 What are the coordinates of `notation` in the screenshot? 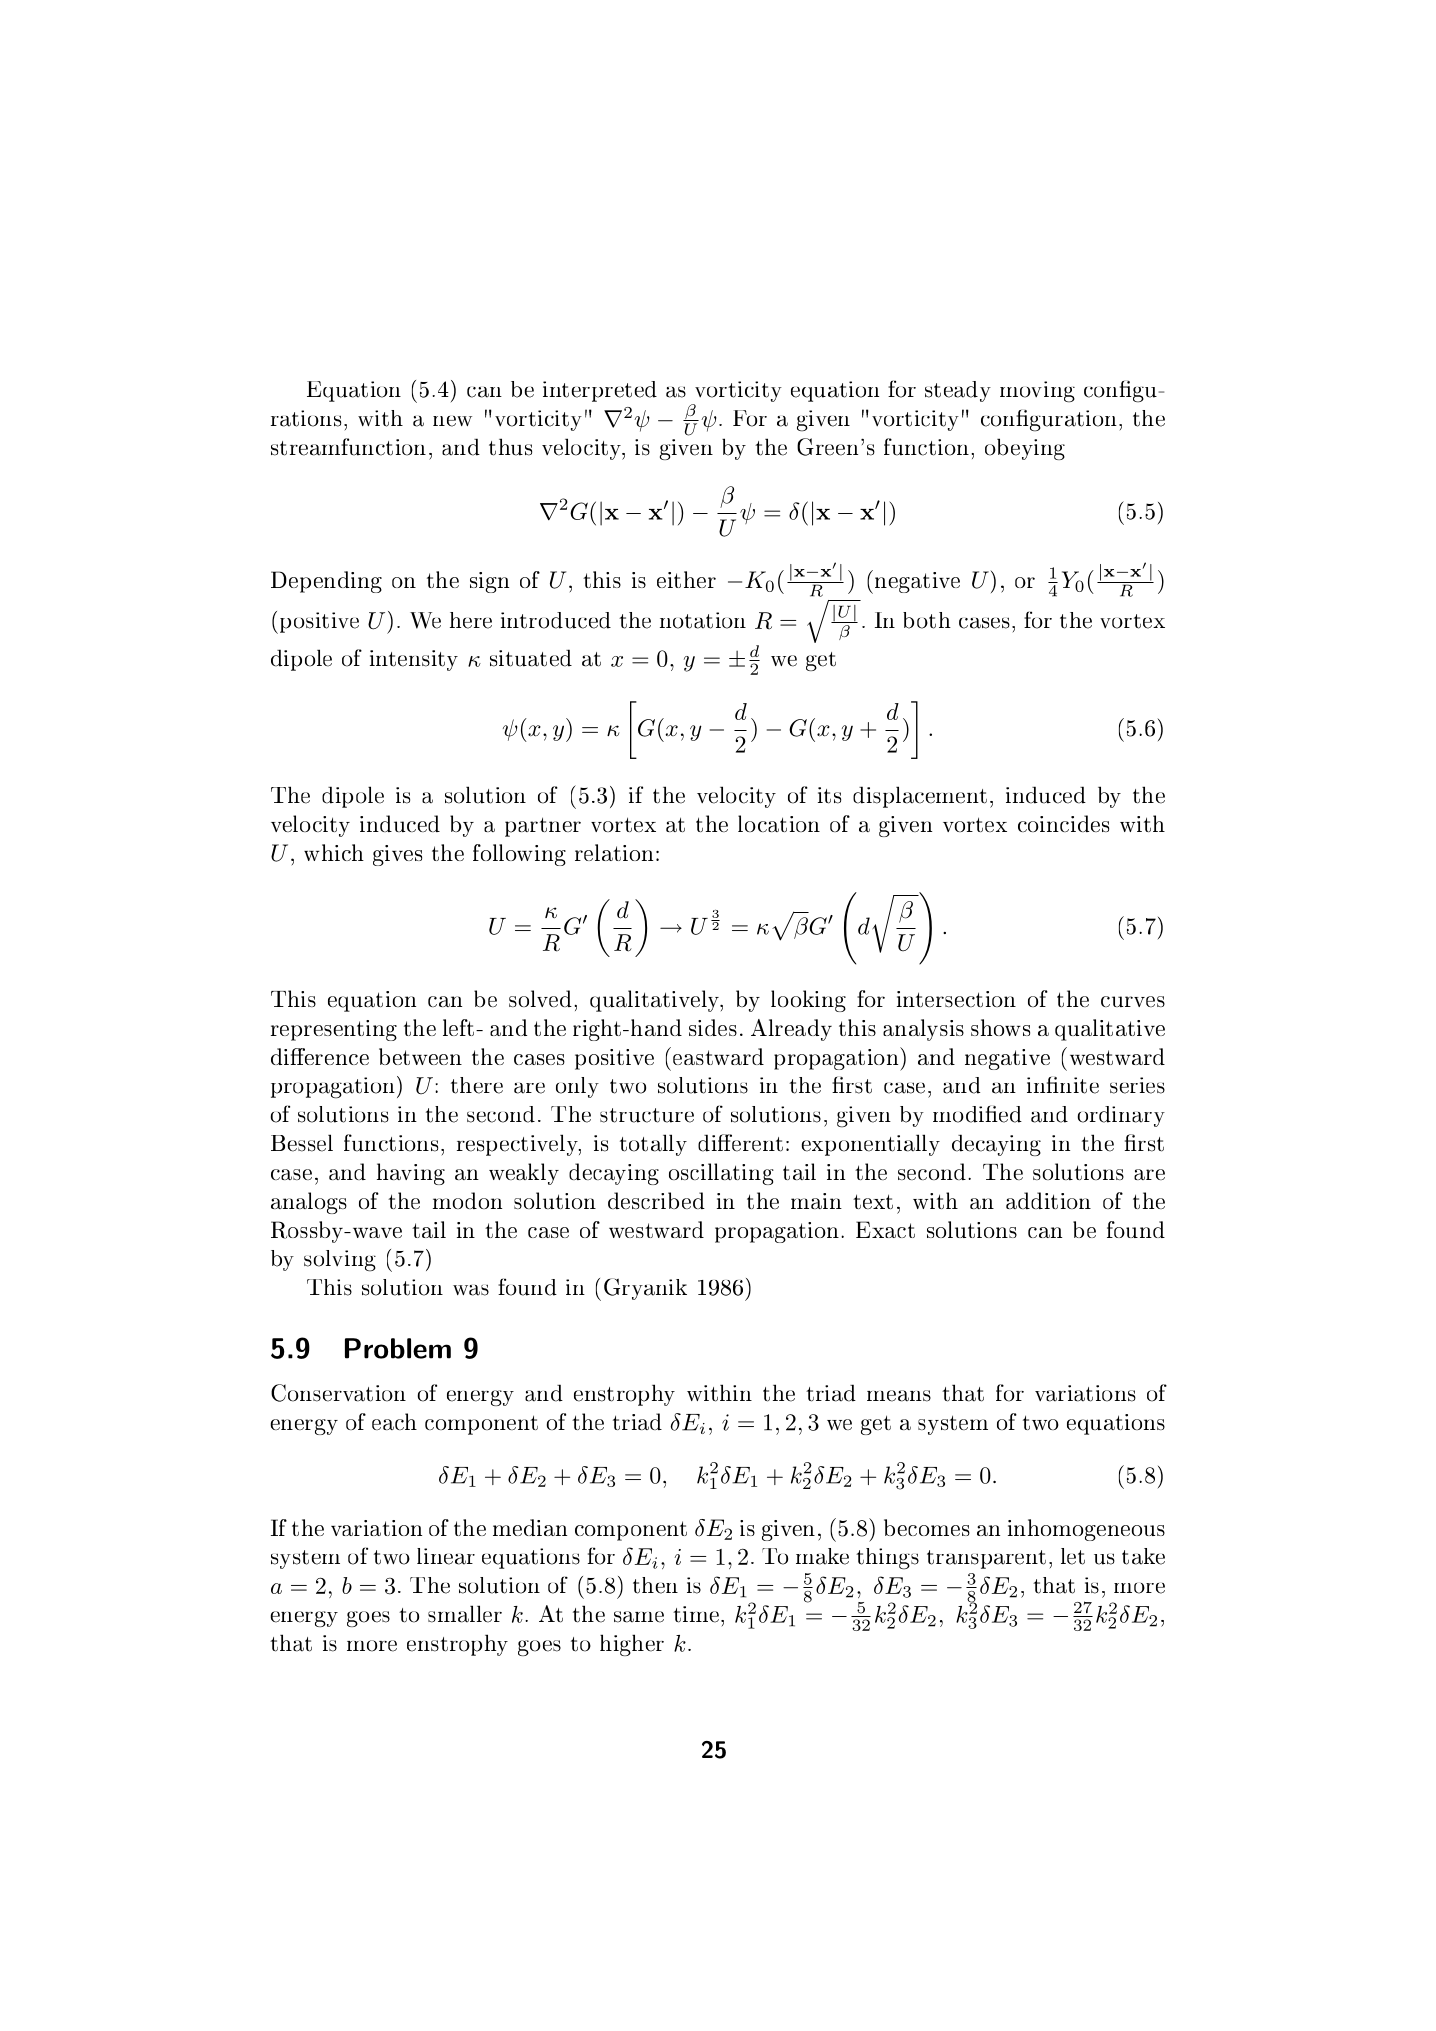 It's located at (703, 620).
